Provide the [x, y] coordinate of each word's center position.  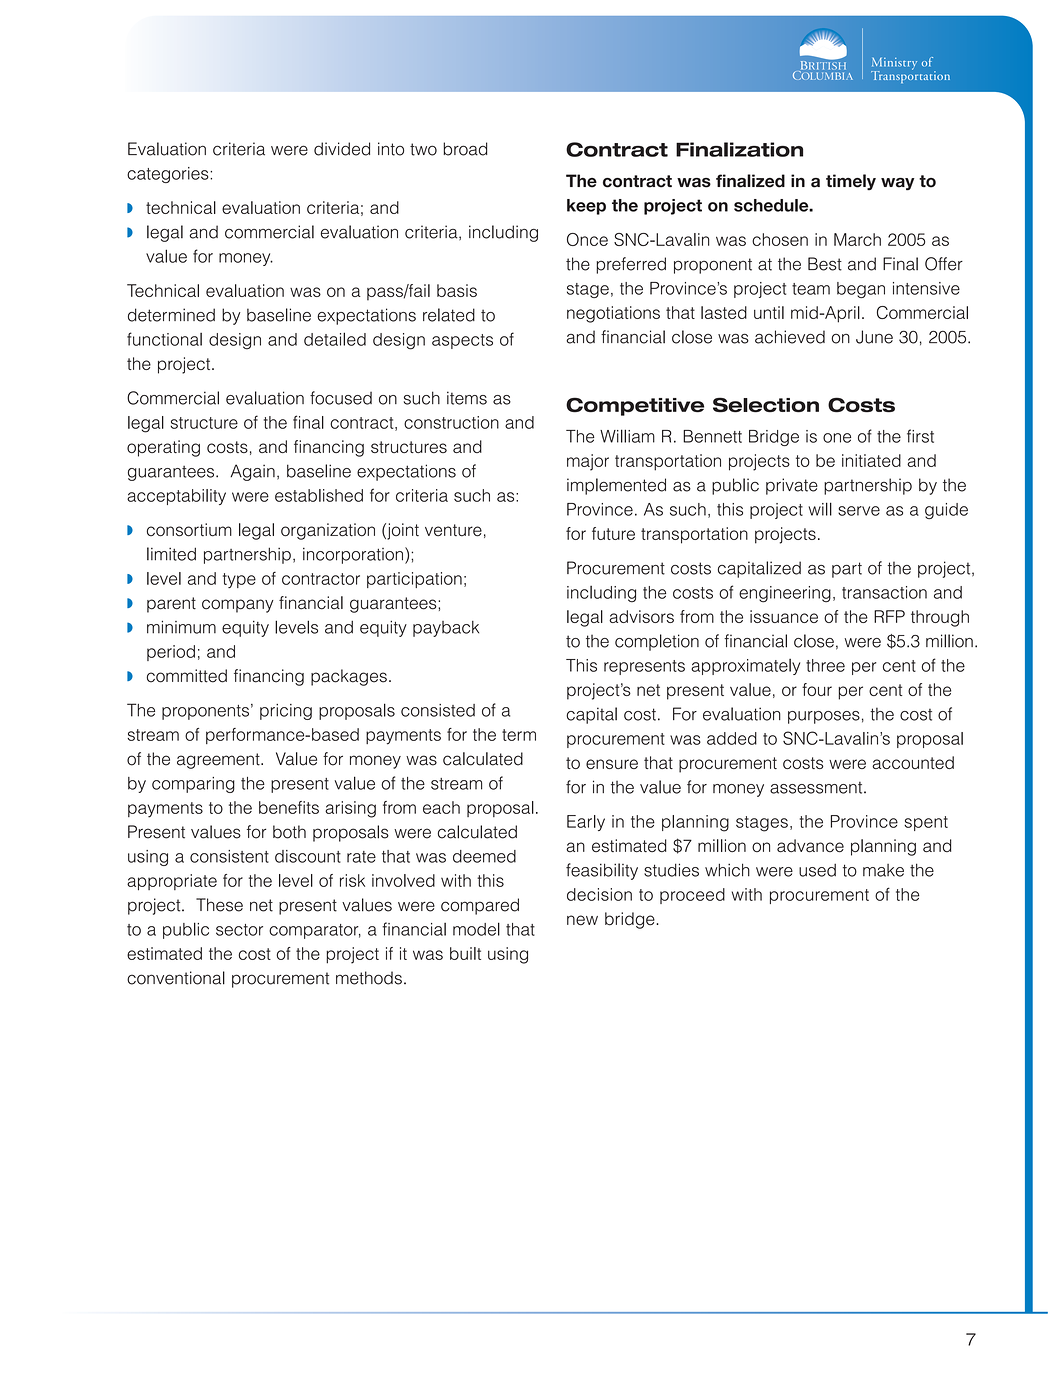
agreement [219, 761]
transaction [884, 592]
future [613, 533]
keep [586, 207]
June [874, 337]
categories [169, 175]
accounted [913, 762]
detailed [335, 339]
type [239, 580]
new [582, 920]
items [467, 398]
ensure [612, 764]
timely [851, 182]
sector [239, 930]
